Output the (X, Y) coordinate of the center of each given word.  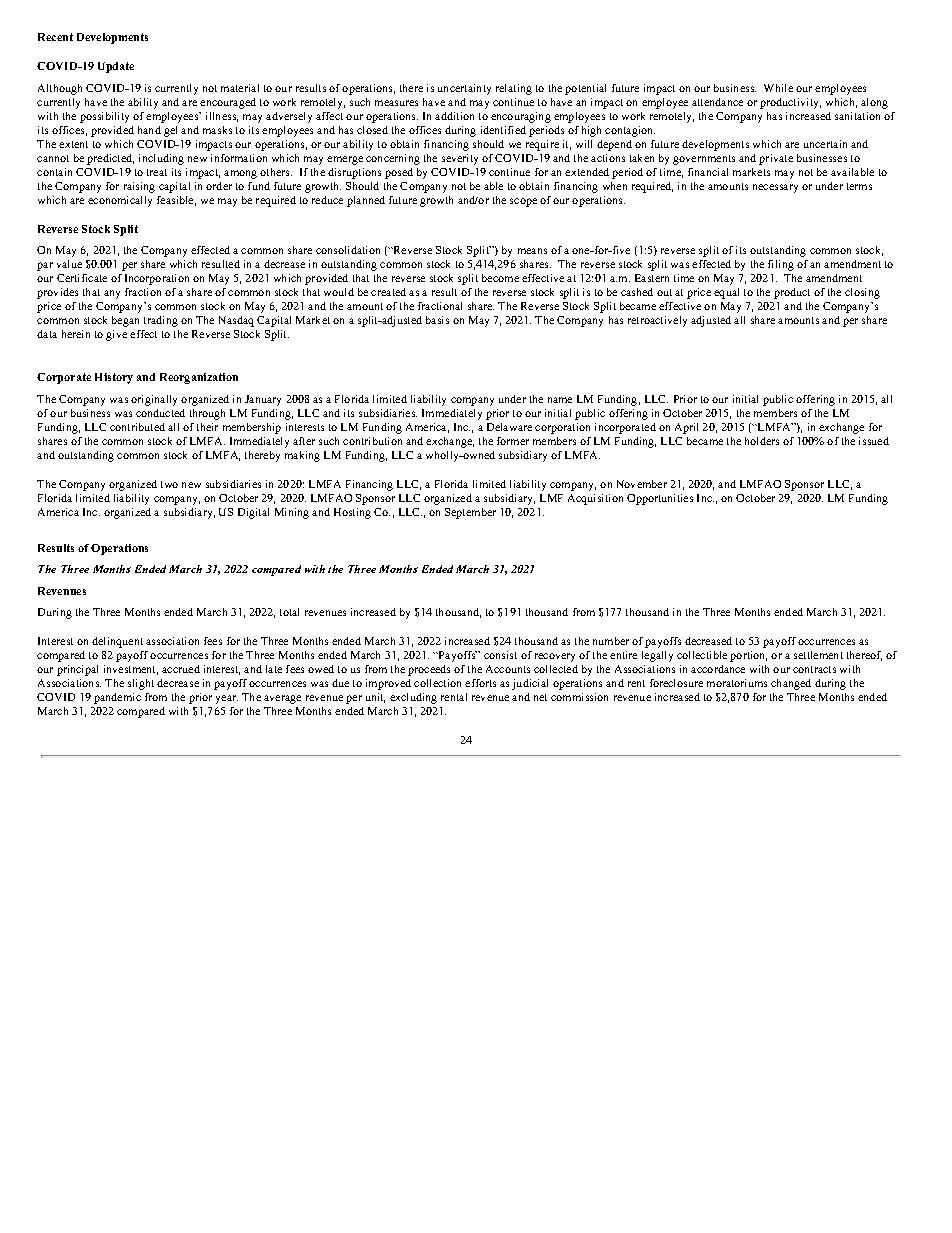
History (114, 378)
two (169, 484)
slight (141, 684)
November (642, 484)
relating (514, 89)
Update (116, 67)
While (778, 88)
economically (120, 201)
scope (523, 202)
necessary (775, 188)
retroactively (657, 321)
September (470, 513)
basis (437, 320)
